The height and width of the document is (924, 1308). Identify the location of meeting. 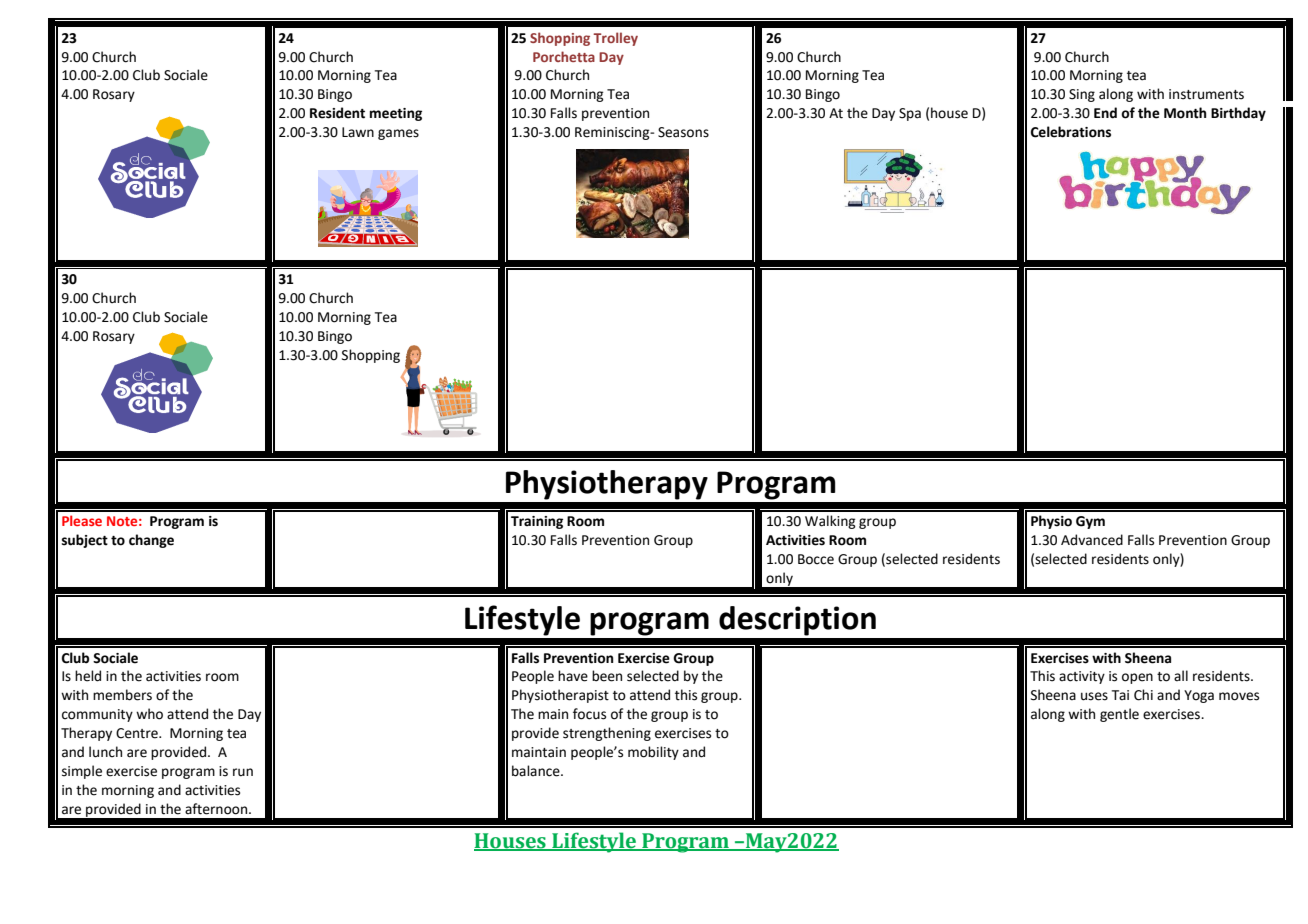
(396, 114).
